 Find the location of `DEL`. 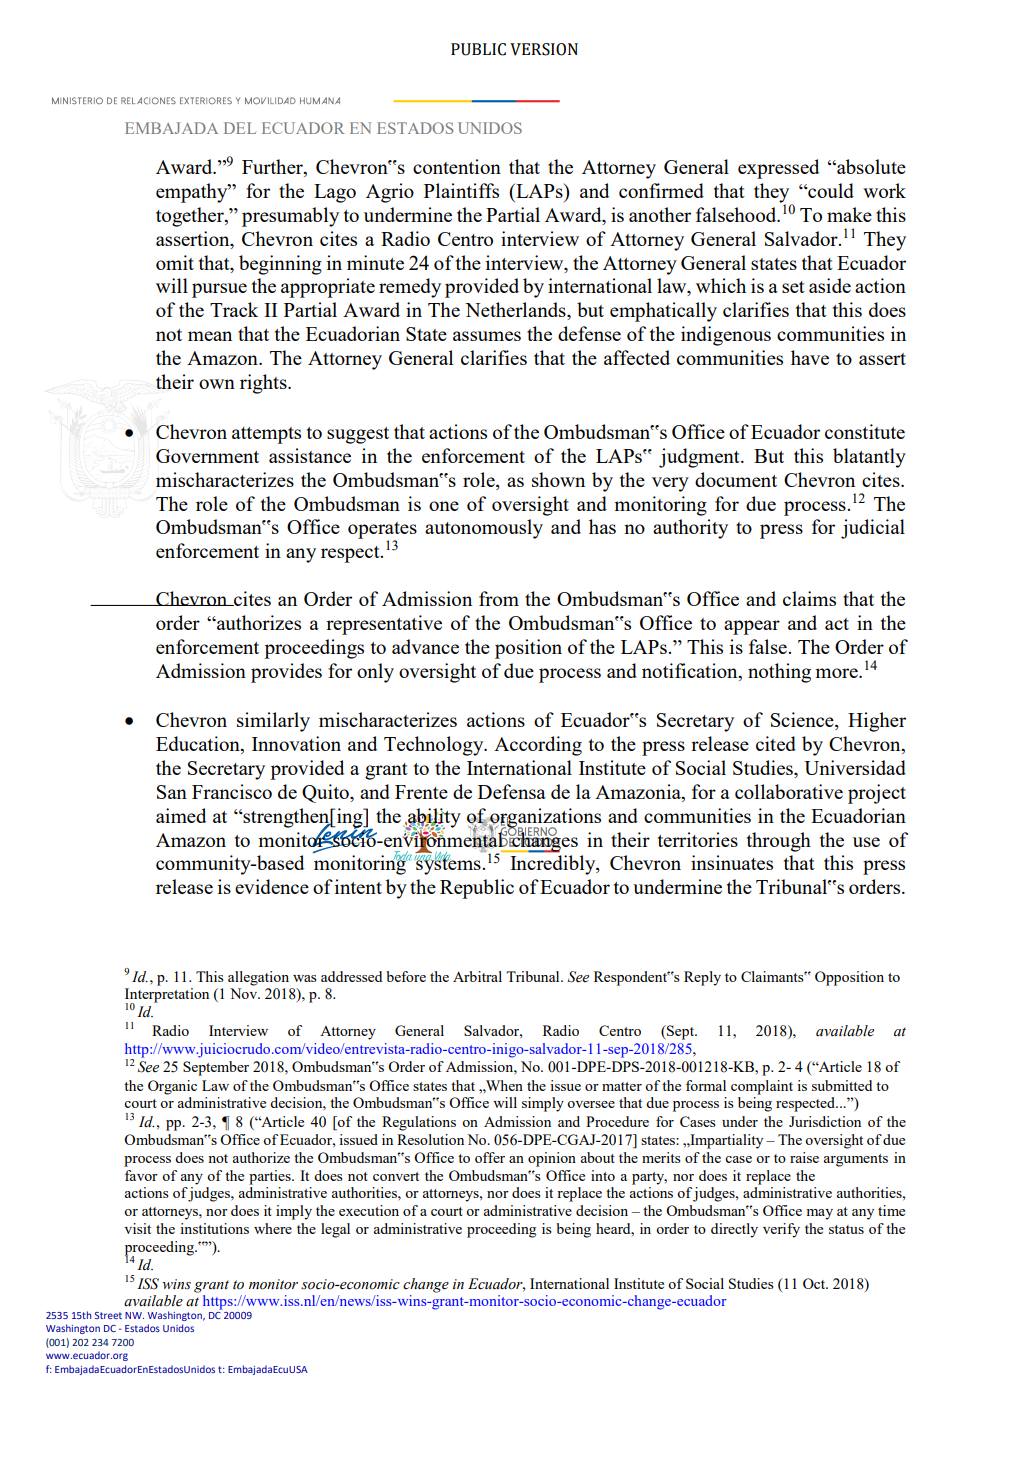

DEL is located at coordinates (240, 128).
